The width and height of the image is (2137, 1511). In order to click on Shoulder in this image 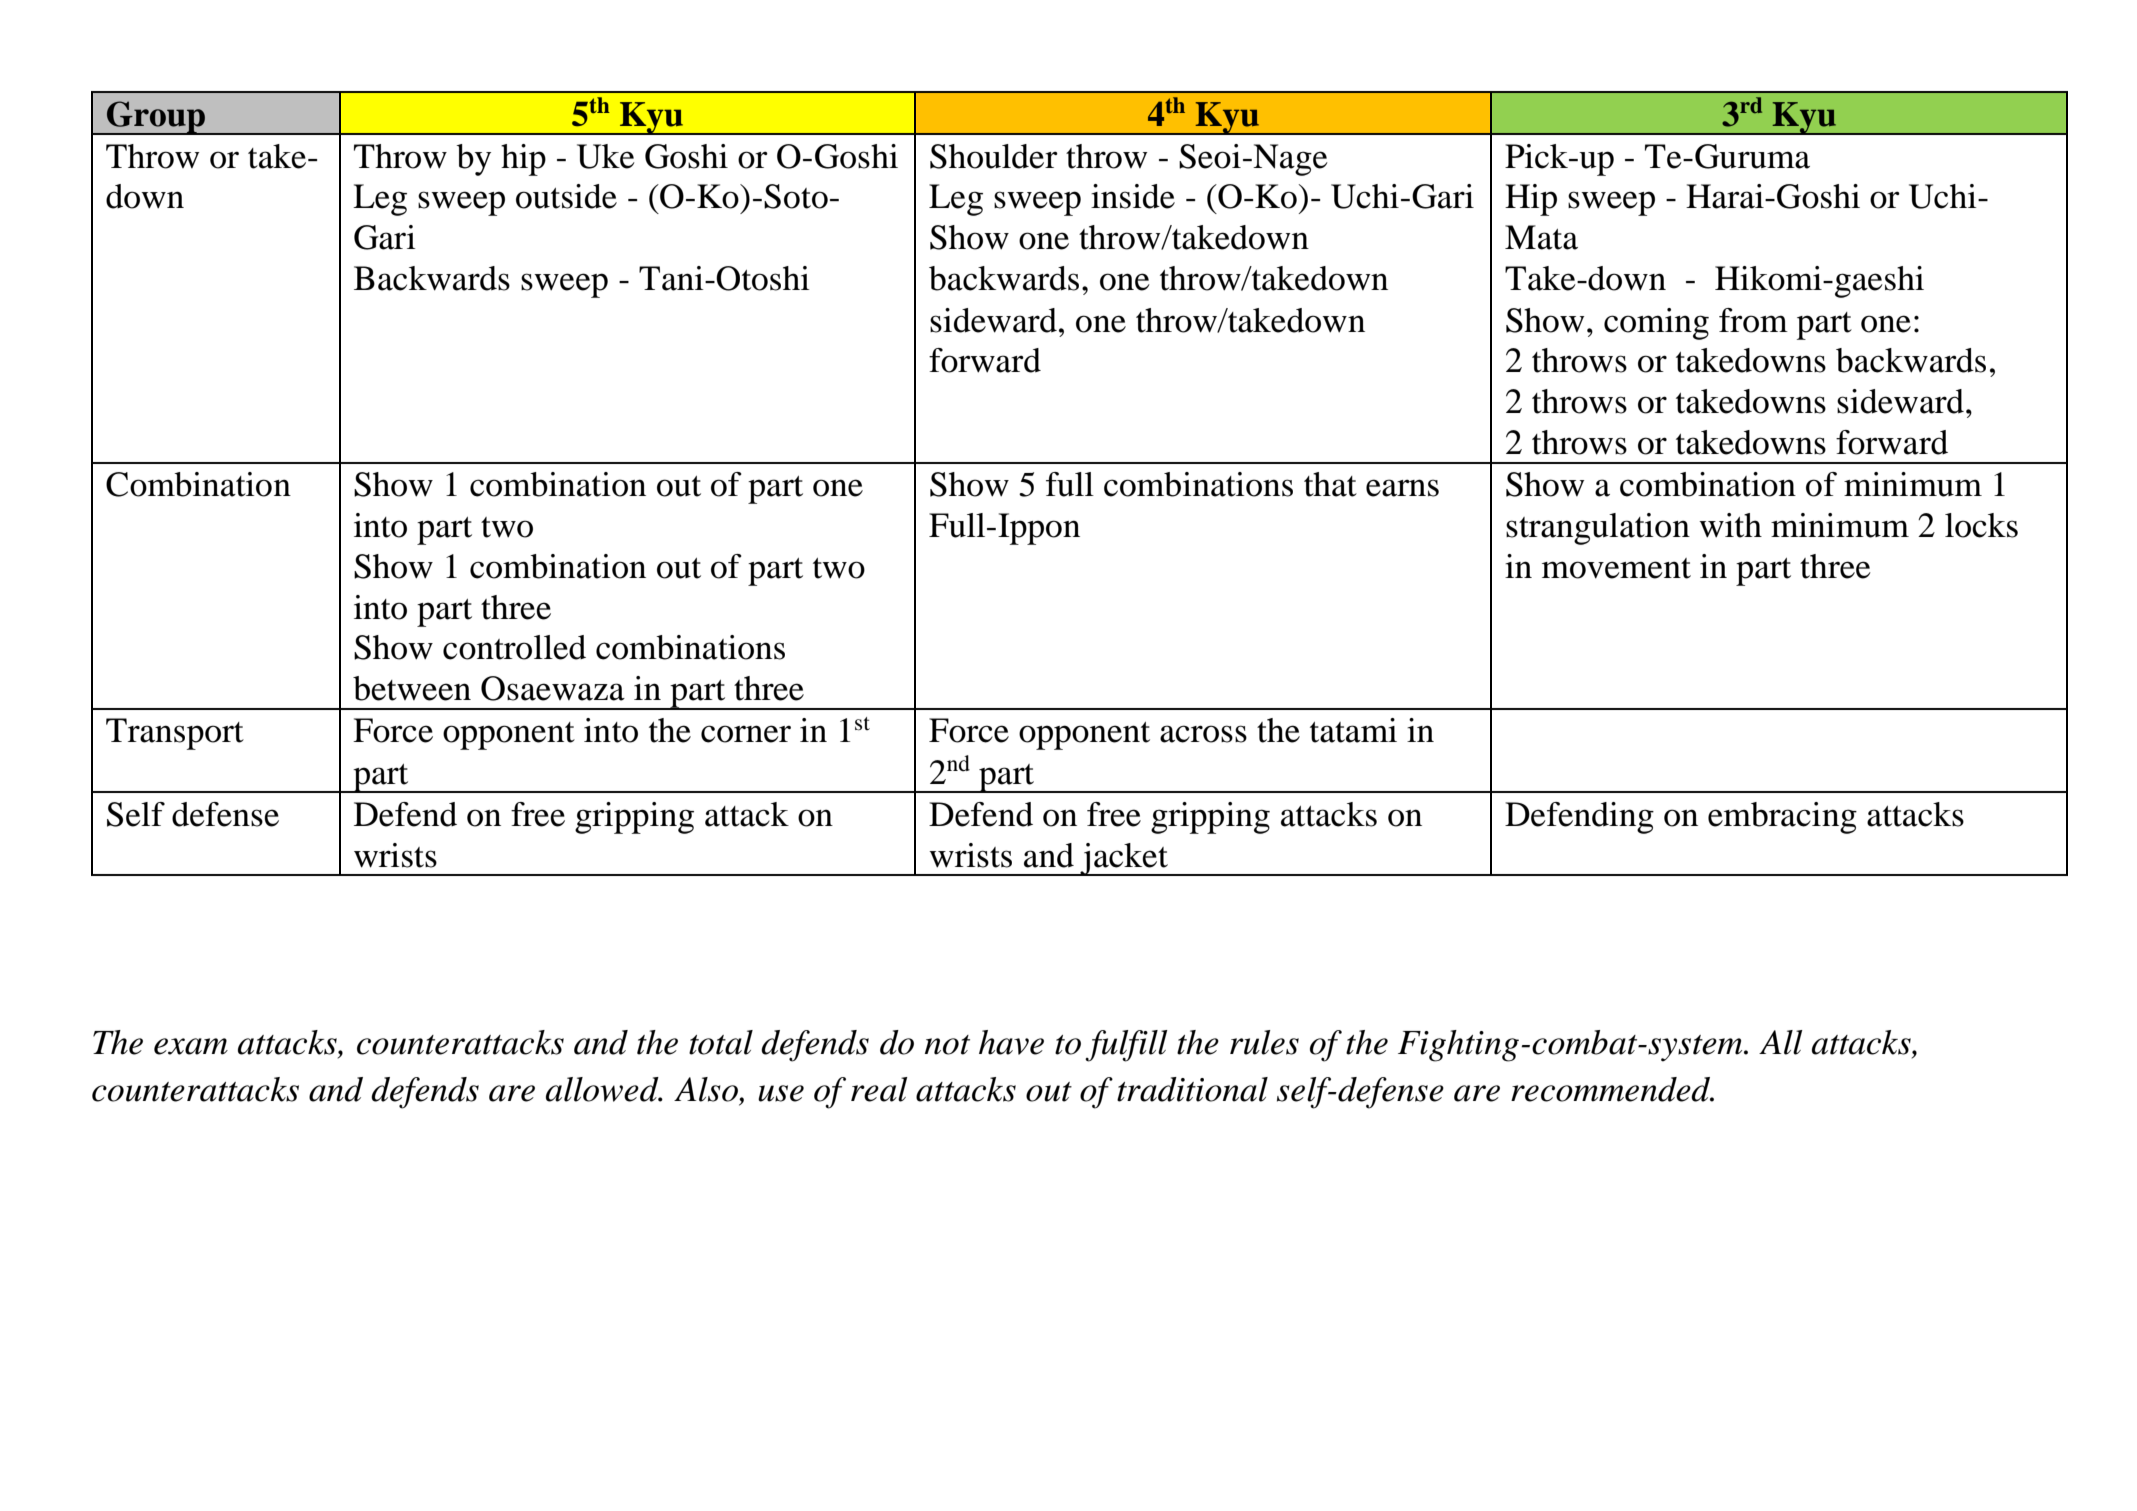, I will do `click(994, 156)`.
